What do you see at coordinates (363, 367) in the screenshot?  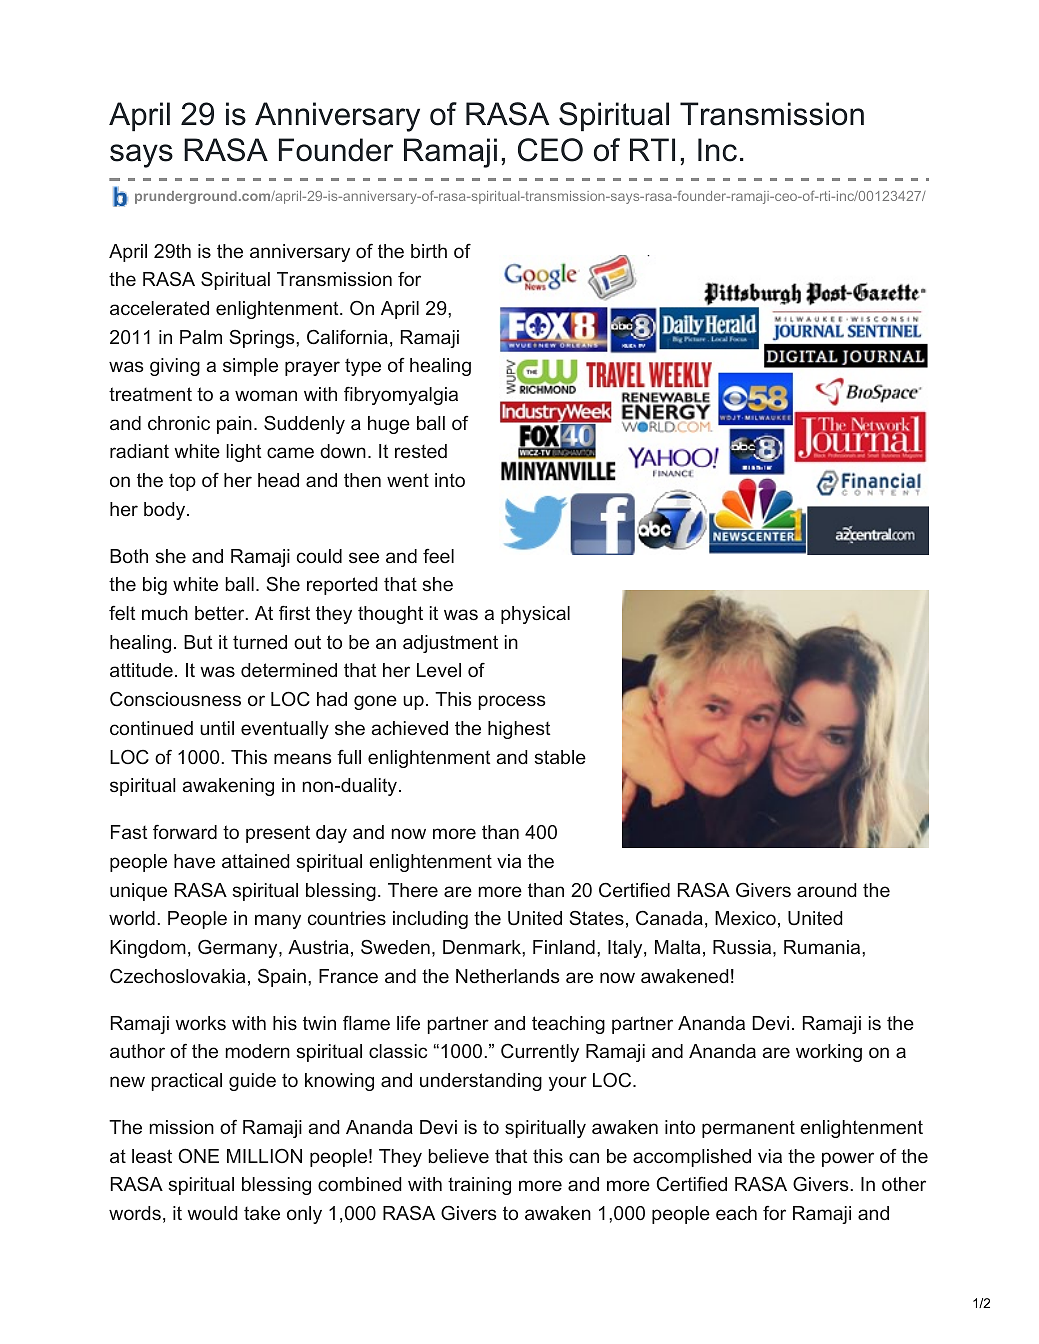 I see `type` at bounding box center [363, 367].
